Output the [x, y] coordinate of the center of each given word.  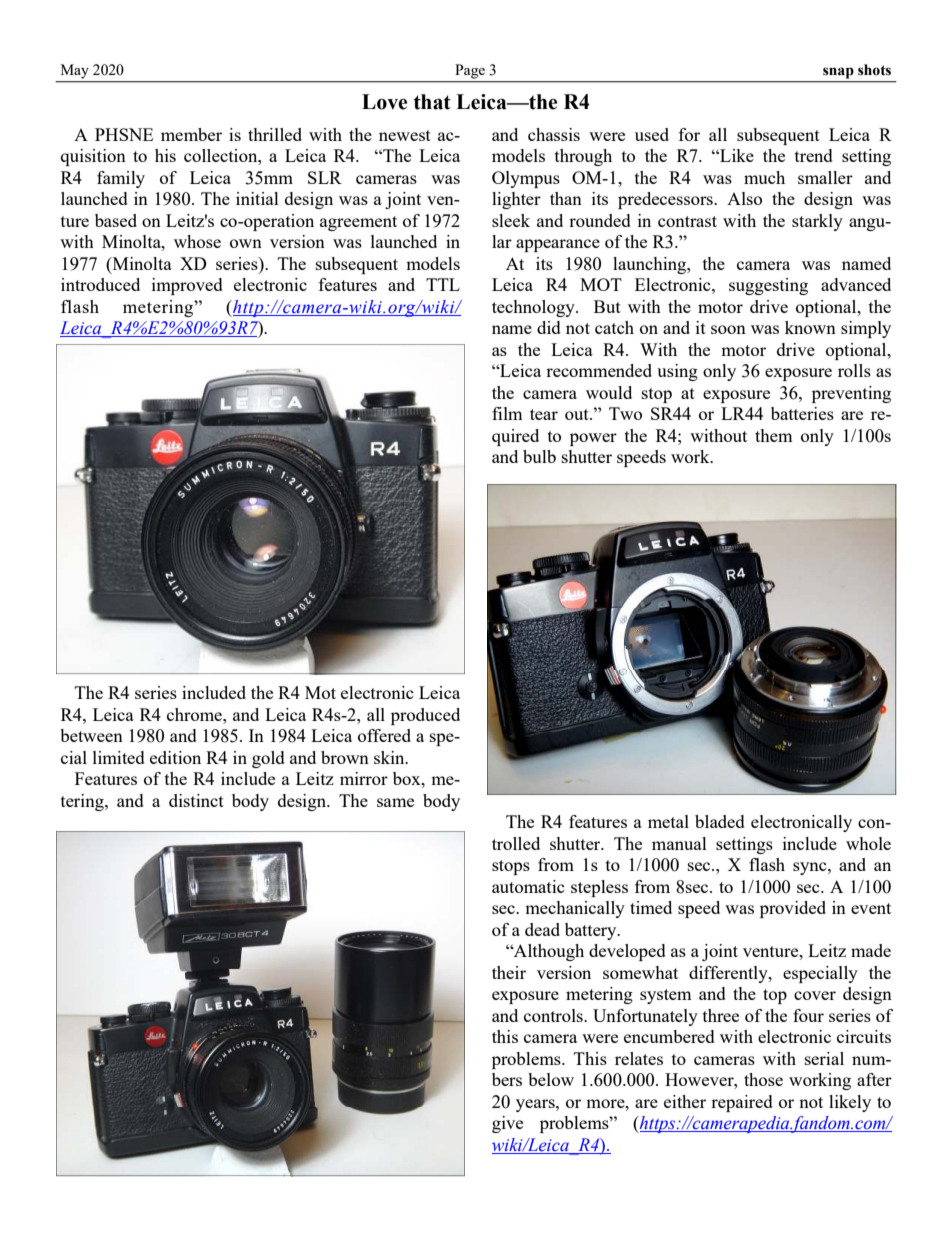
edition [175, 757]
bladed [720, 821]
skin [390, 757]
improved [187, 286]
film [507, 413]
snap [838, 73]
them [774, 435]
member [191, 134]
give [507, 1124]
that [432, 102]
